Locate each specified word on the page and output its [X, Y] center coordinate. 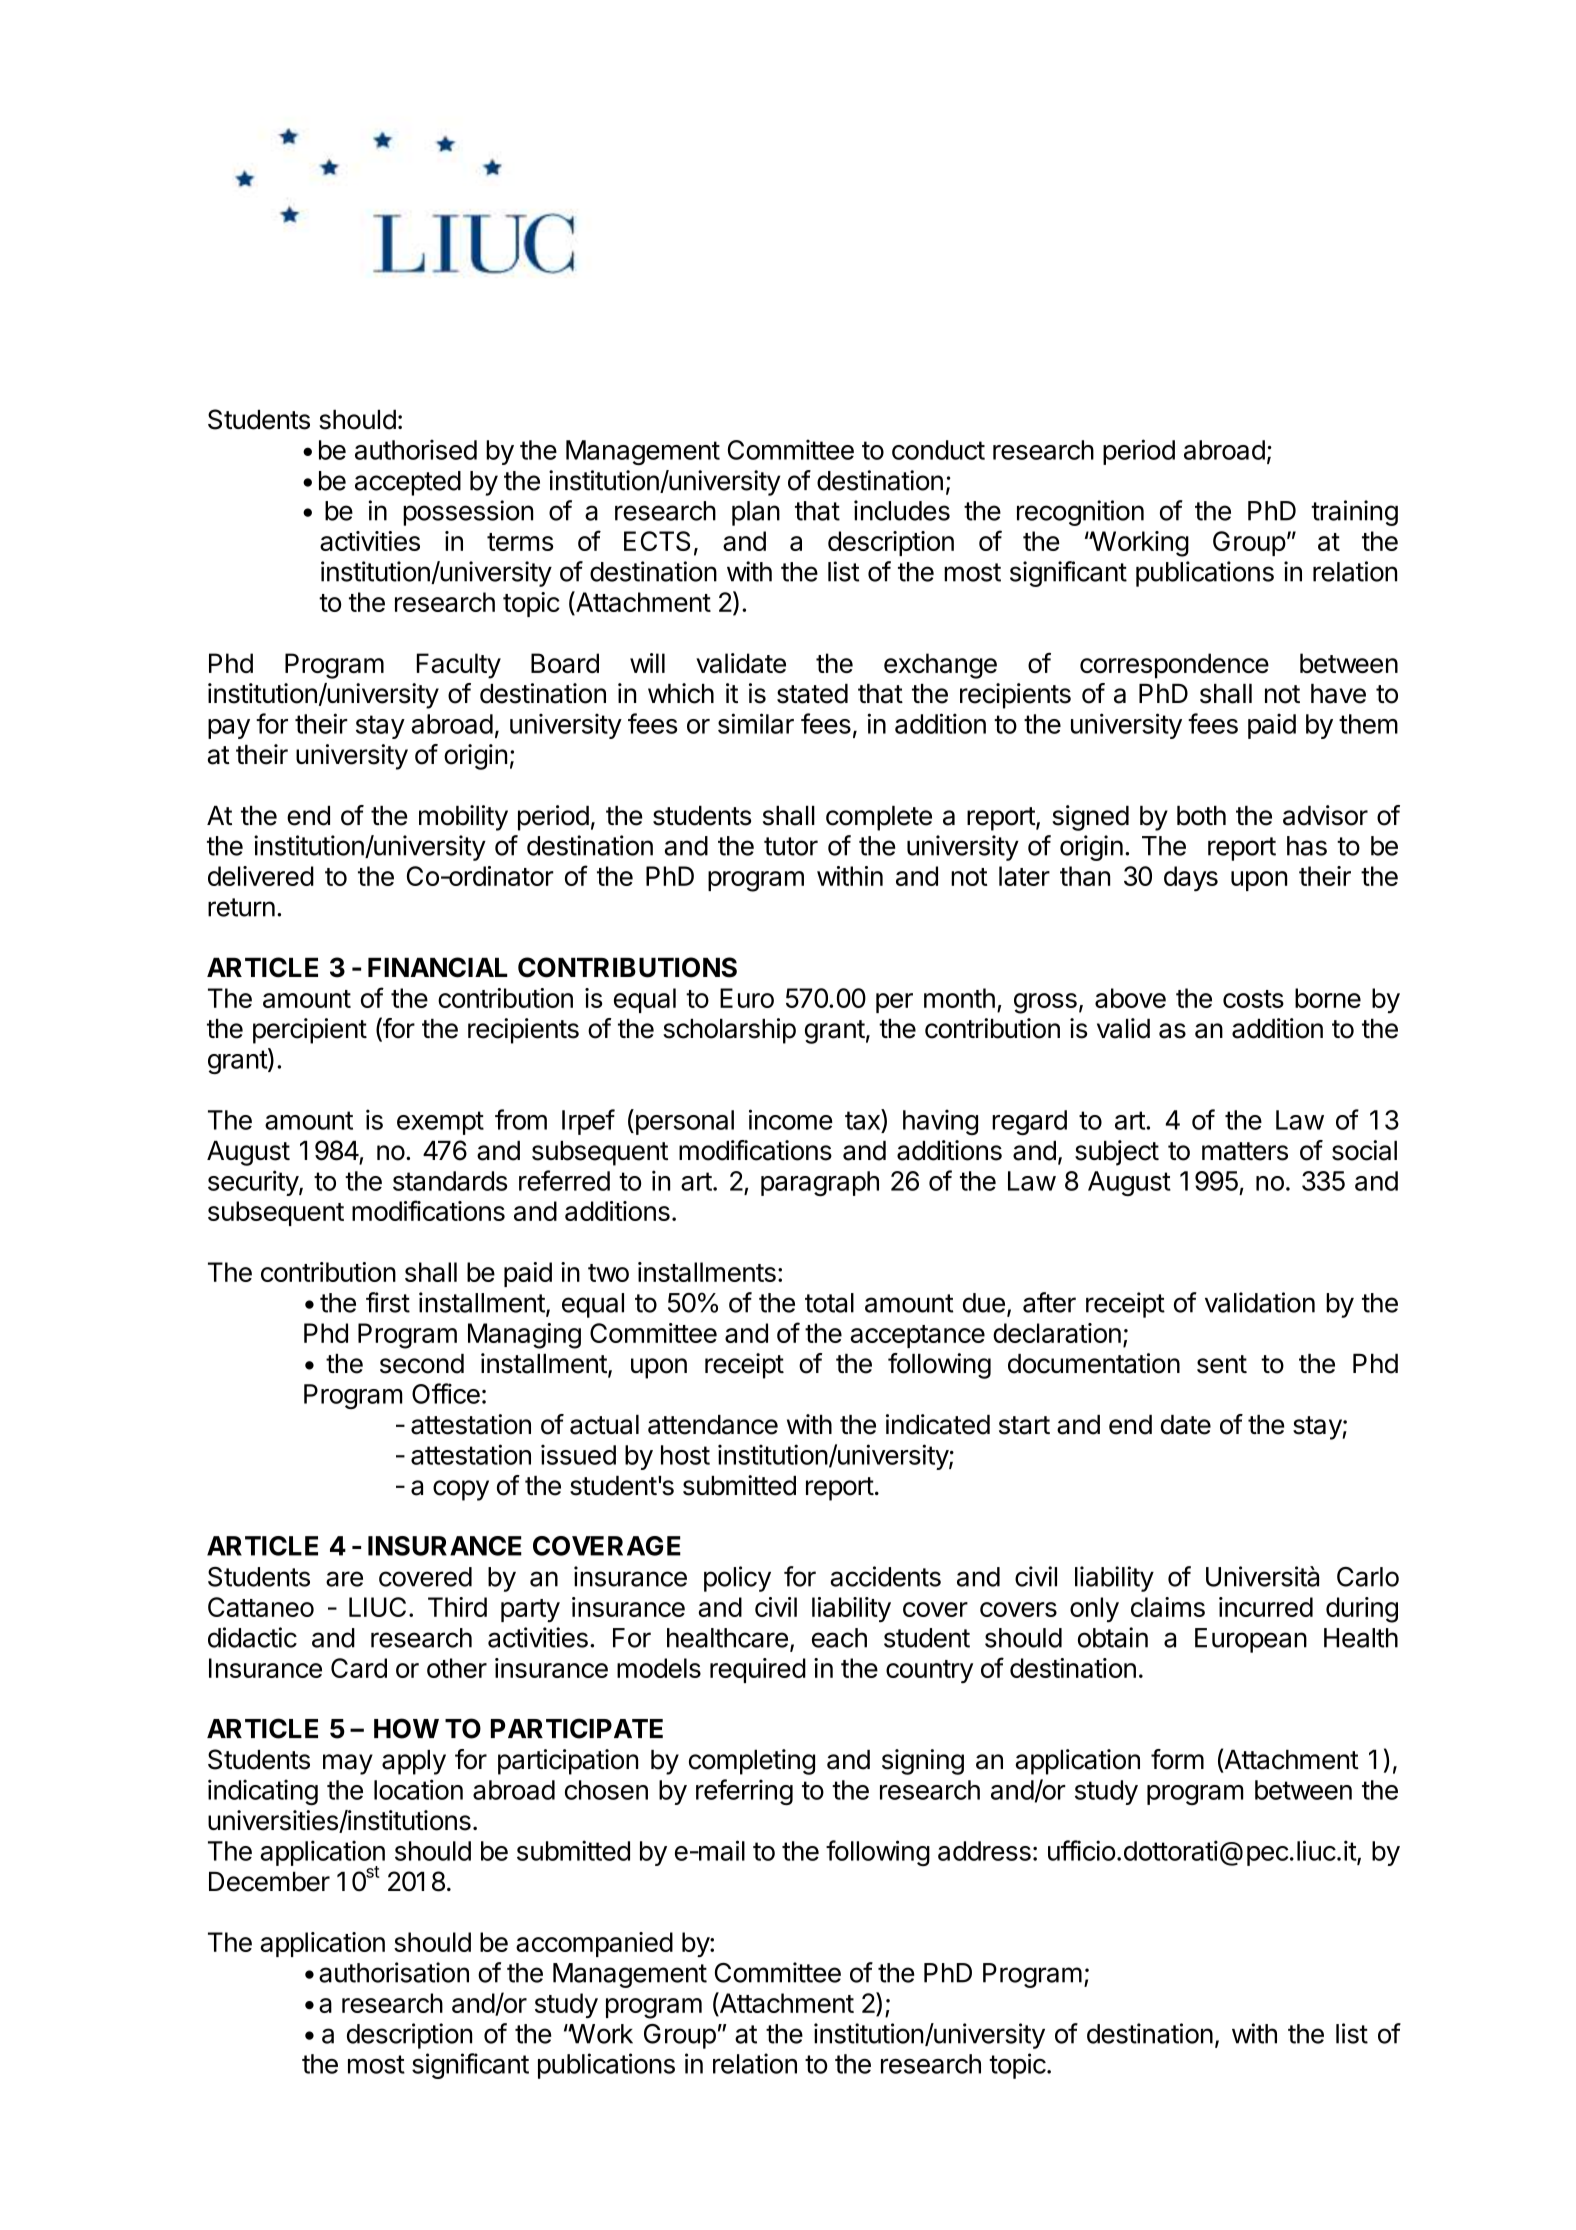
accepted [408, 483]
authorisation [394, 1972]
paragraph [820, 1183]
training [1354, 513]
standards [450, 1181]
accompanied [594, 1944]
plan [756, 513]
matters [1245, 1151]
